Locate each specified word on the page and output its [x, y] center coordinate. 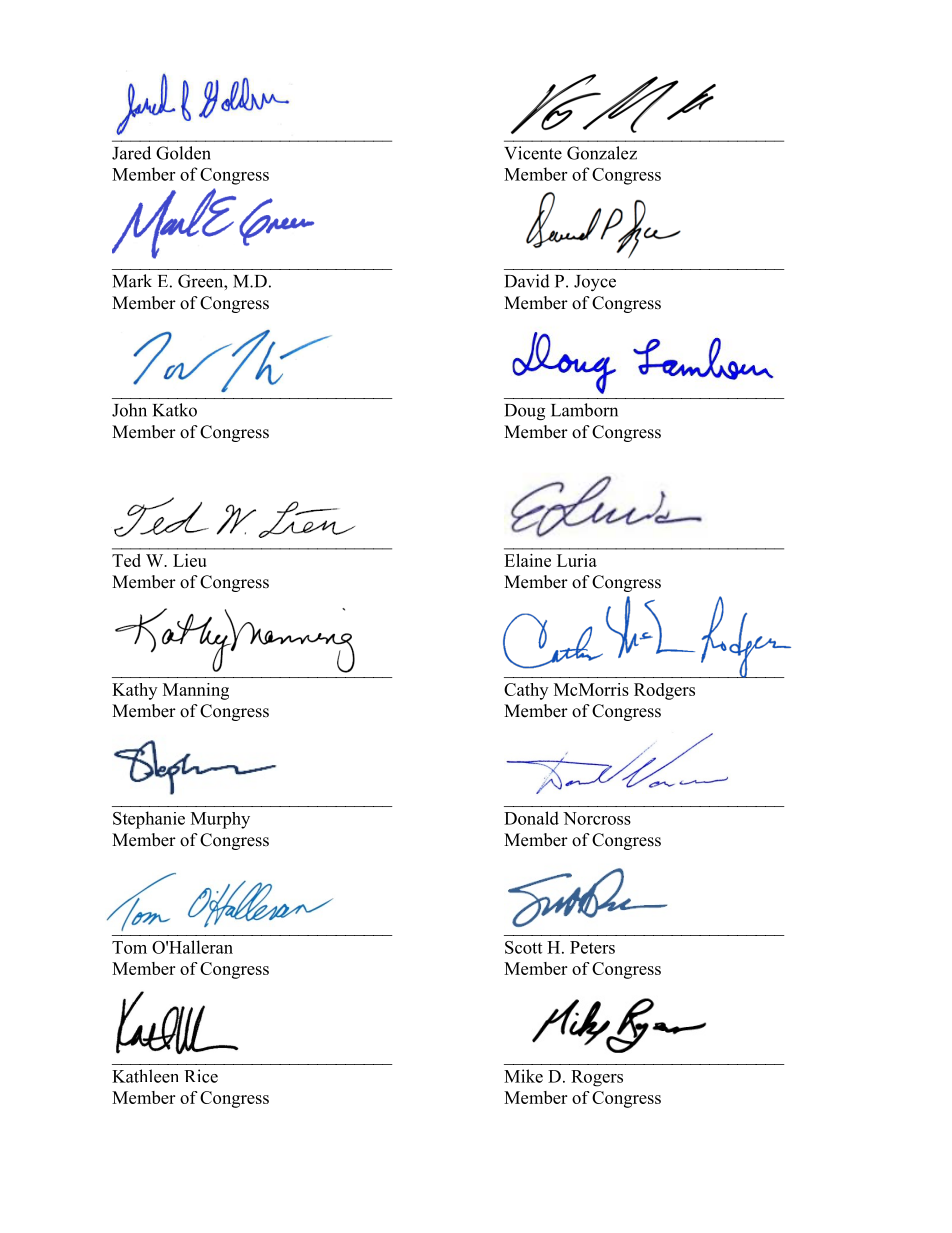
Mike [523, 1076]
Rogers [597, 1078]
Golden [183, 153]
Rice [201, 1076]
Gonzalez [602, 153]
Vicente [533, 153]
